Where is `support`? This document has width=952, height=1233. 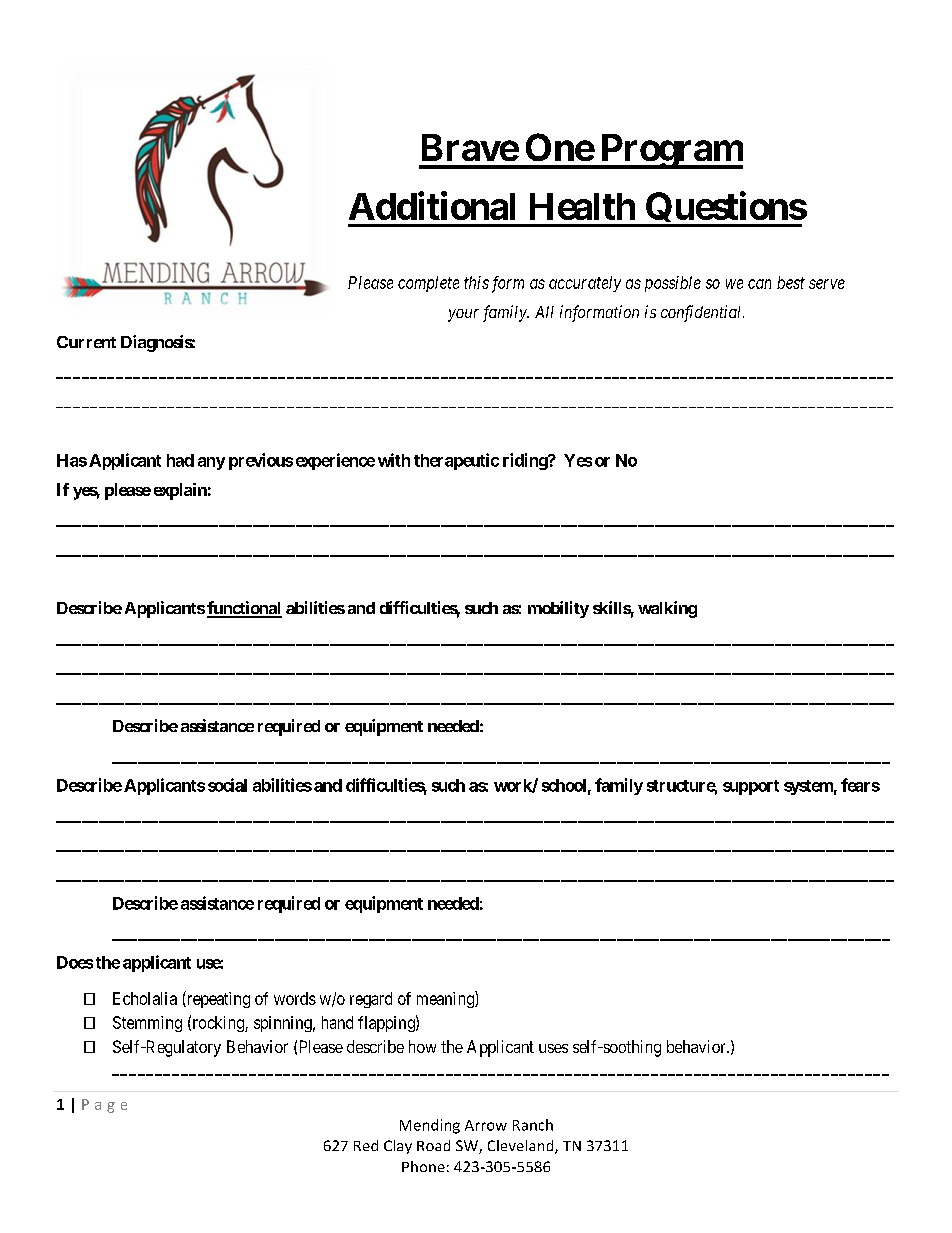
support is located at coordinates (751, 787).
